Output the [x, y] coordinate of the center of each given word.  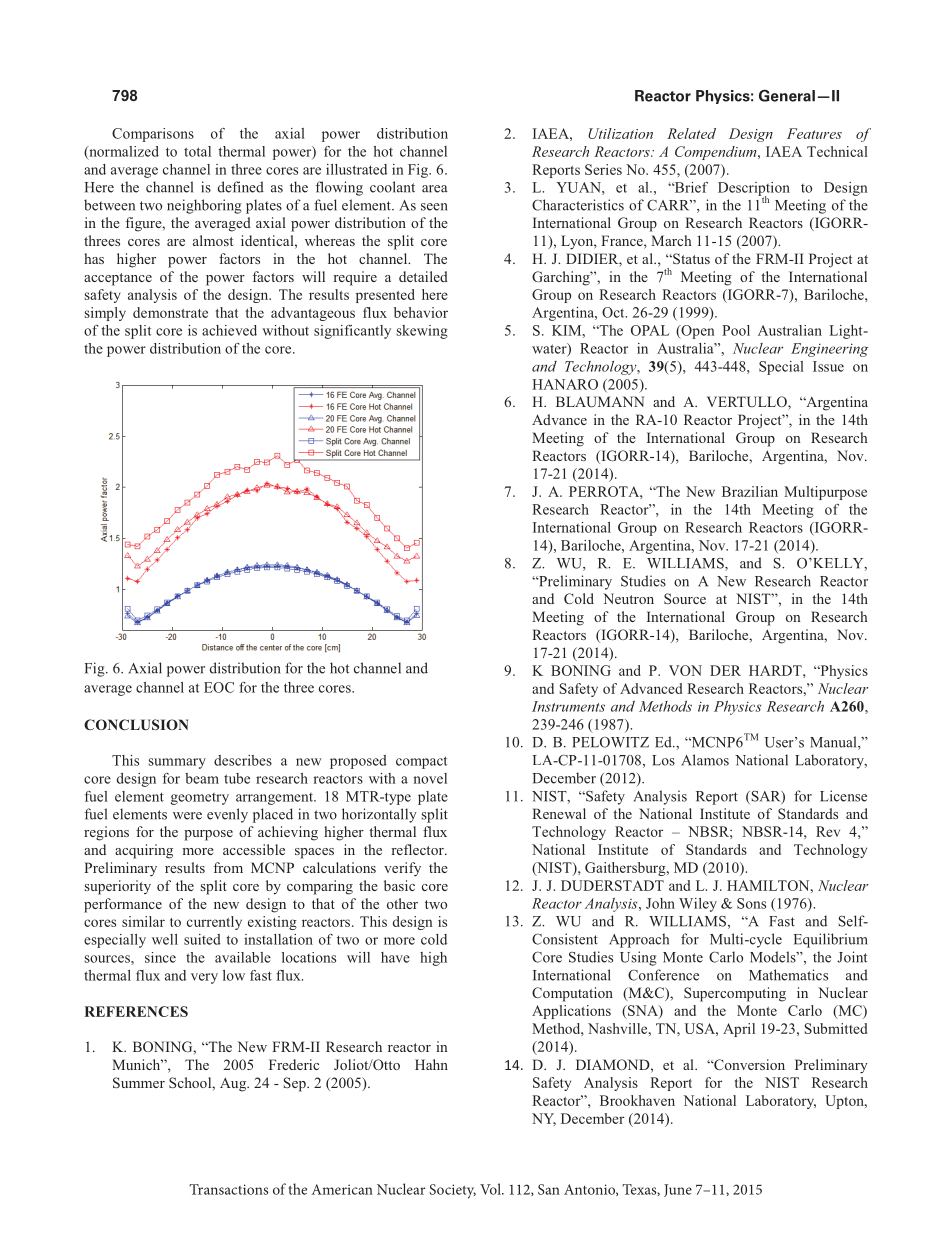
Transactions [228, 1189]
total [197, 151]
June [678, 1190]
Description [754, 190]
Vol [491, 1189]
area [435, 189]
